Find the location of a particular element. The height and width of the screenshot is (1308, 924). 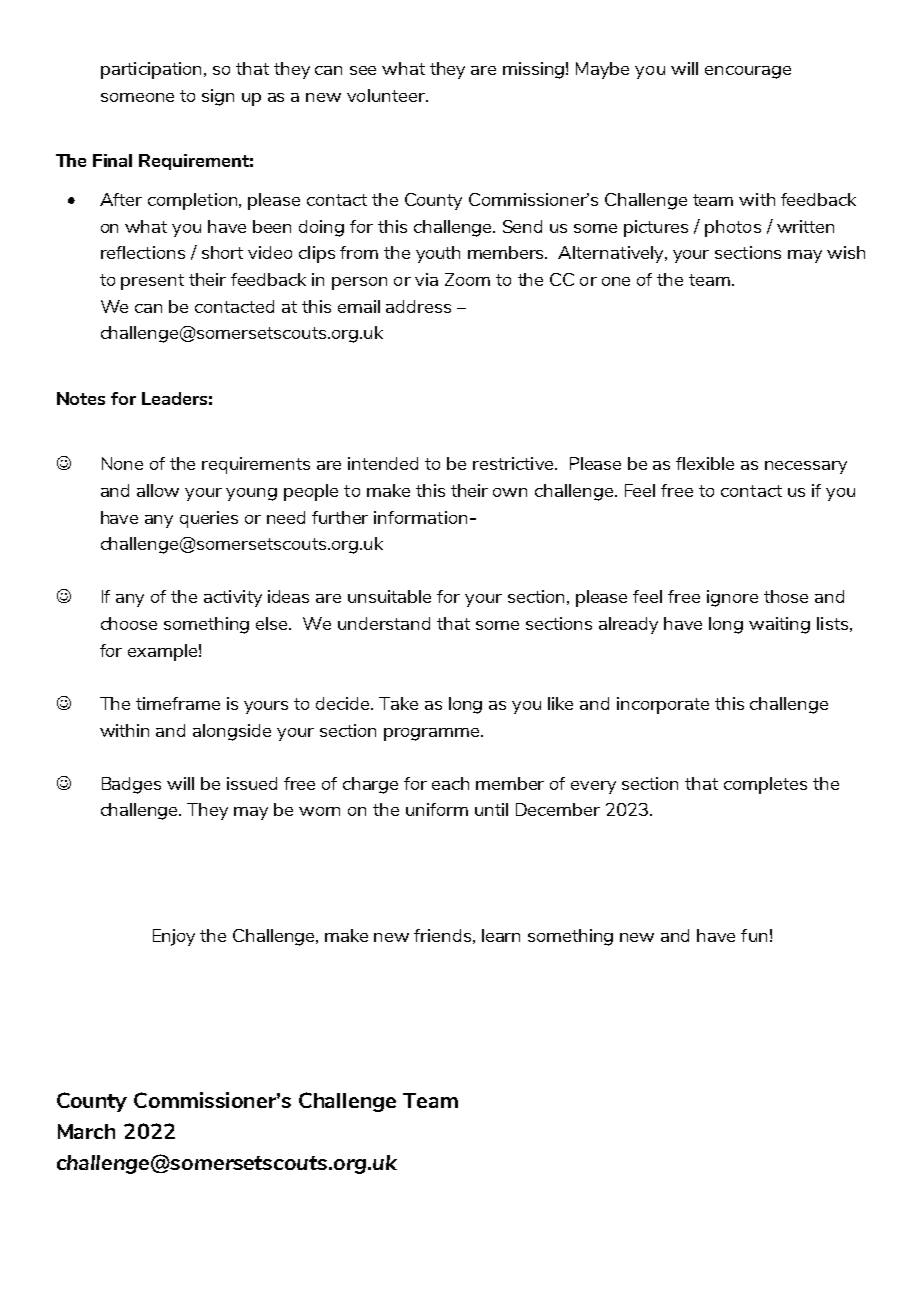

choose is located at coordinates (129, 623).
